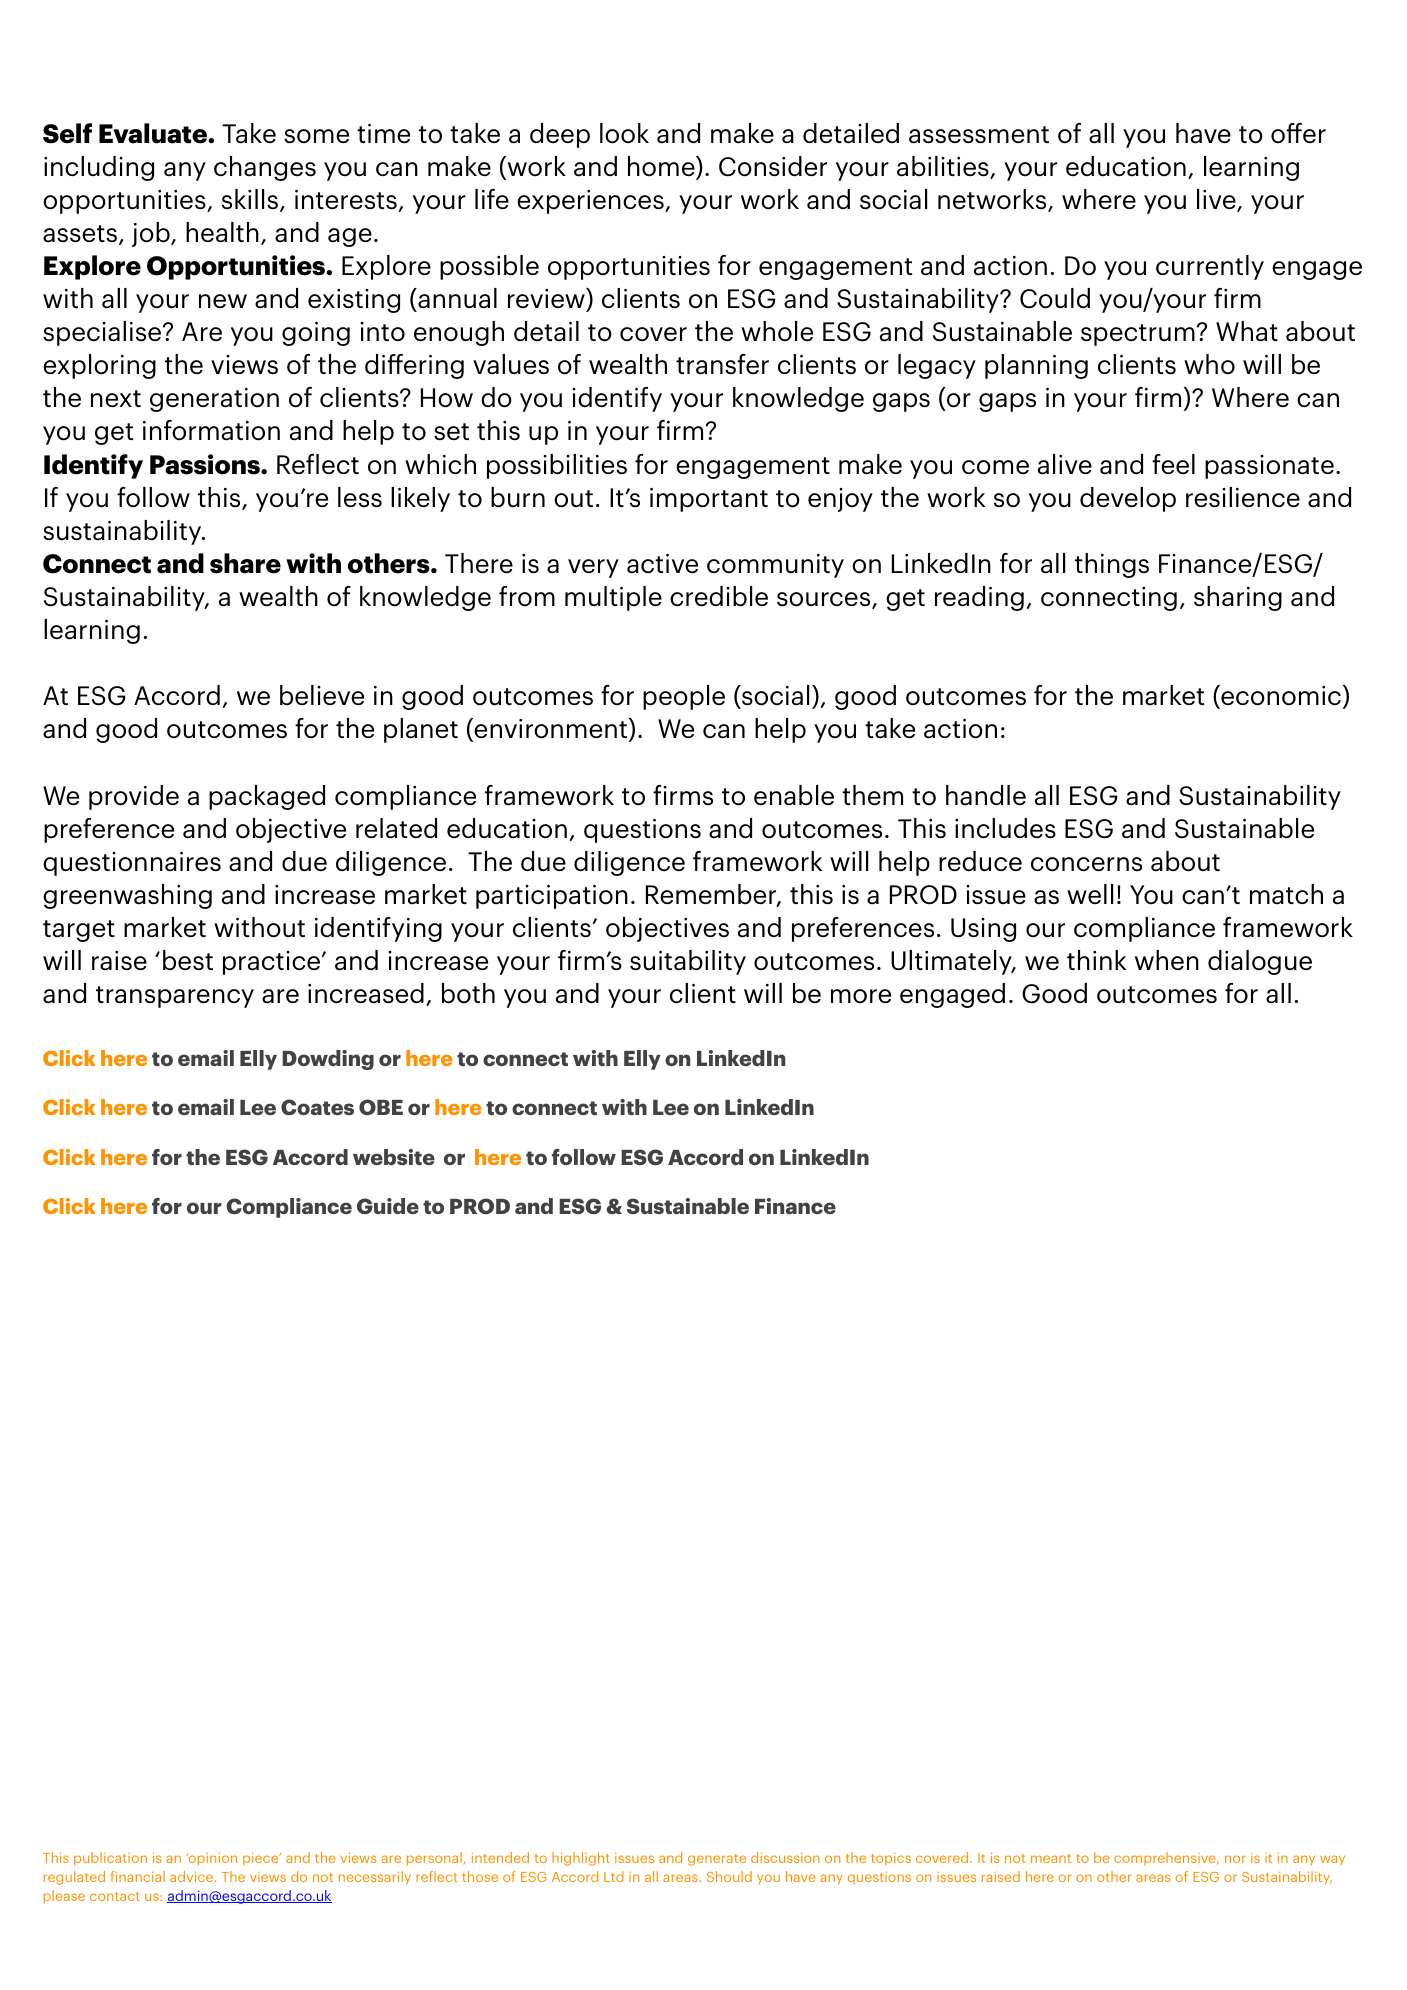  I want to click on transparency, so click(175, 997).
